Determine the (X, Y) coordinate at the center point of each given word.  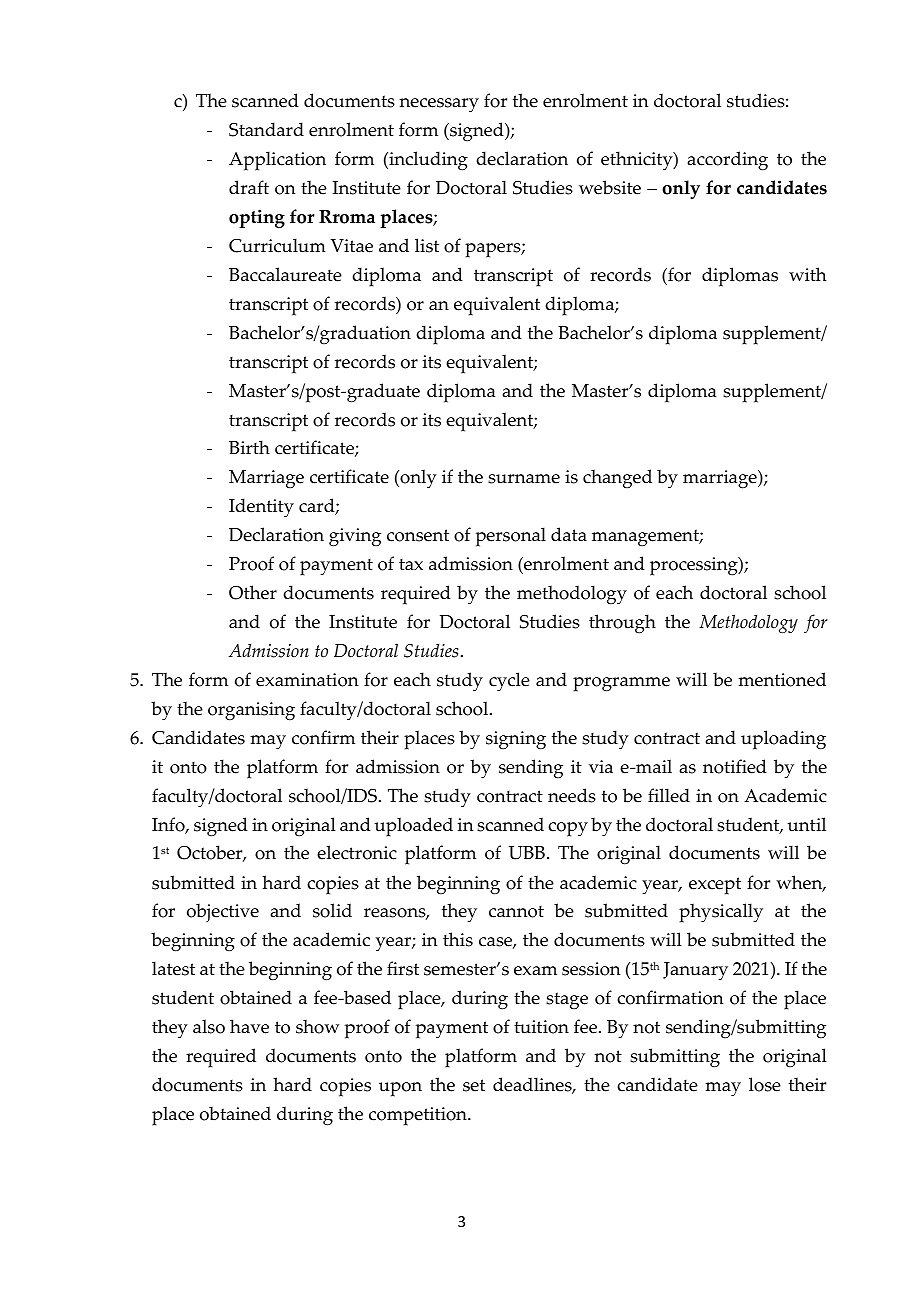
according (727, 161)
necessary (439, 105)
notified (735, 766)
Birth (249, 447)
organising (251, 711)
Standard (266, 129)
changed (617, 479)
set (474, 1085)
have (249, 1026)
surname (524, 479)
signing (516, 740)
